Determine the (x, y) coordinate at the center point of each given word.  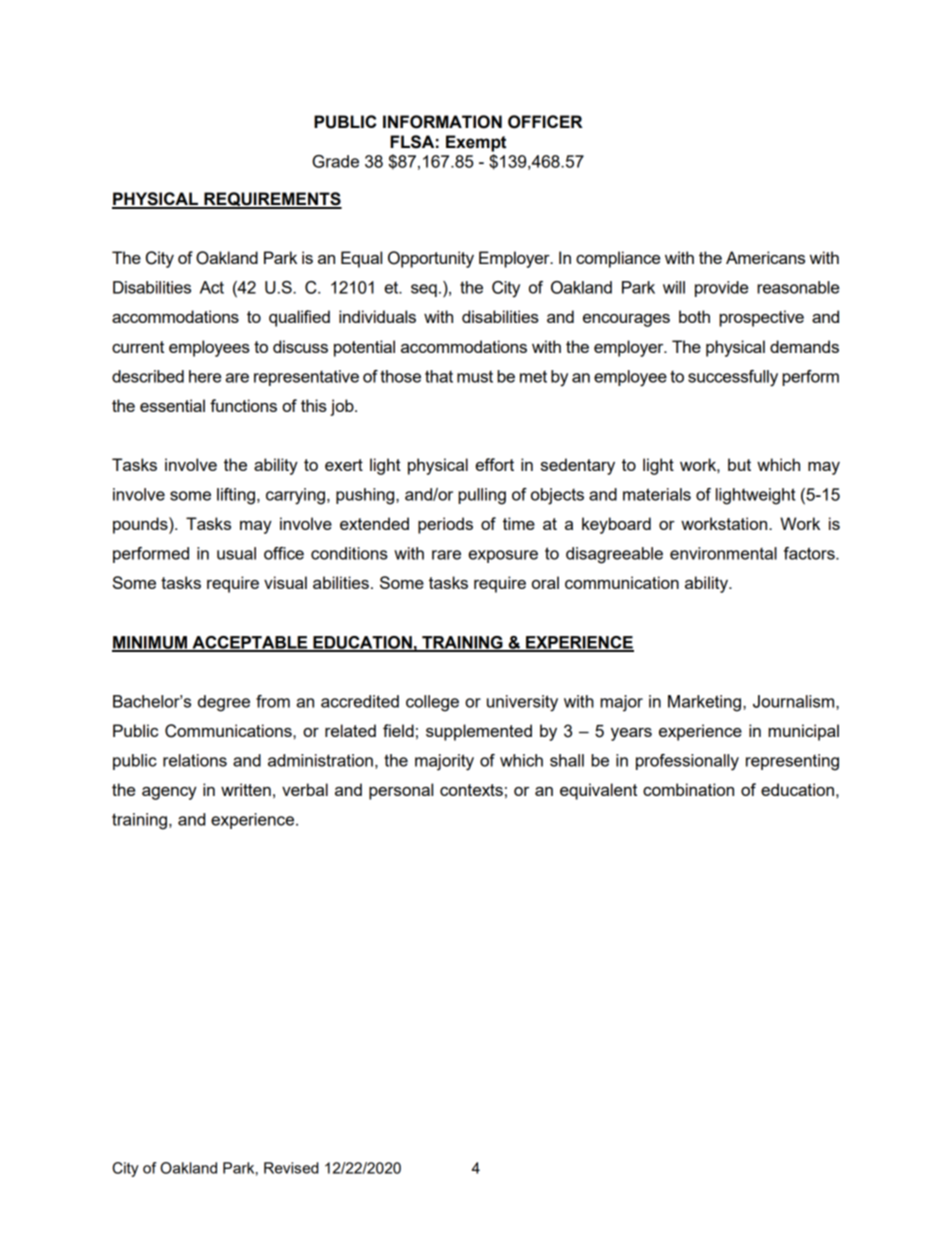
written (246, 789)
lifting (236, 496)
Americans (765, 257)
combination (688, 789)
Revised (291, 1168)
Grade (335, 161)
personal (401, 791)
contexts (471, 790)
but (739, 464)
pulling (482, 496)
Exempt (476, 143)
